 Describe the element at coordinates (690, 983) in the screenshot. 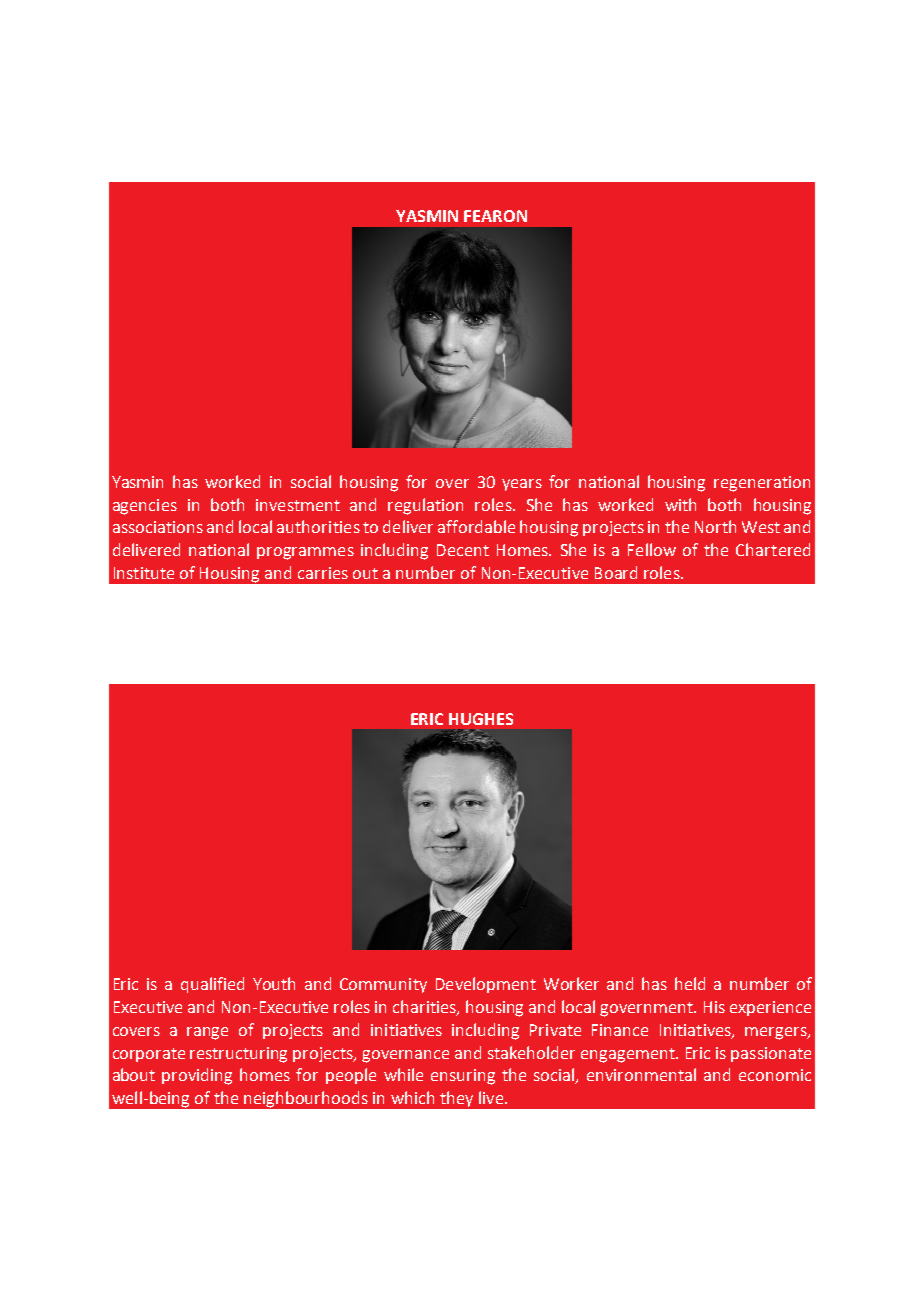

I see `held` at that location.
